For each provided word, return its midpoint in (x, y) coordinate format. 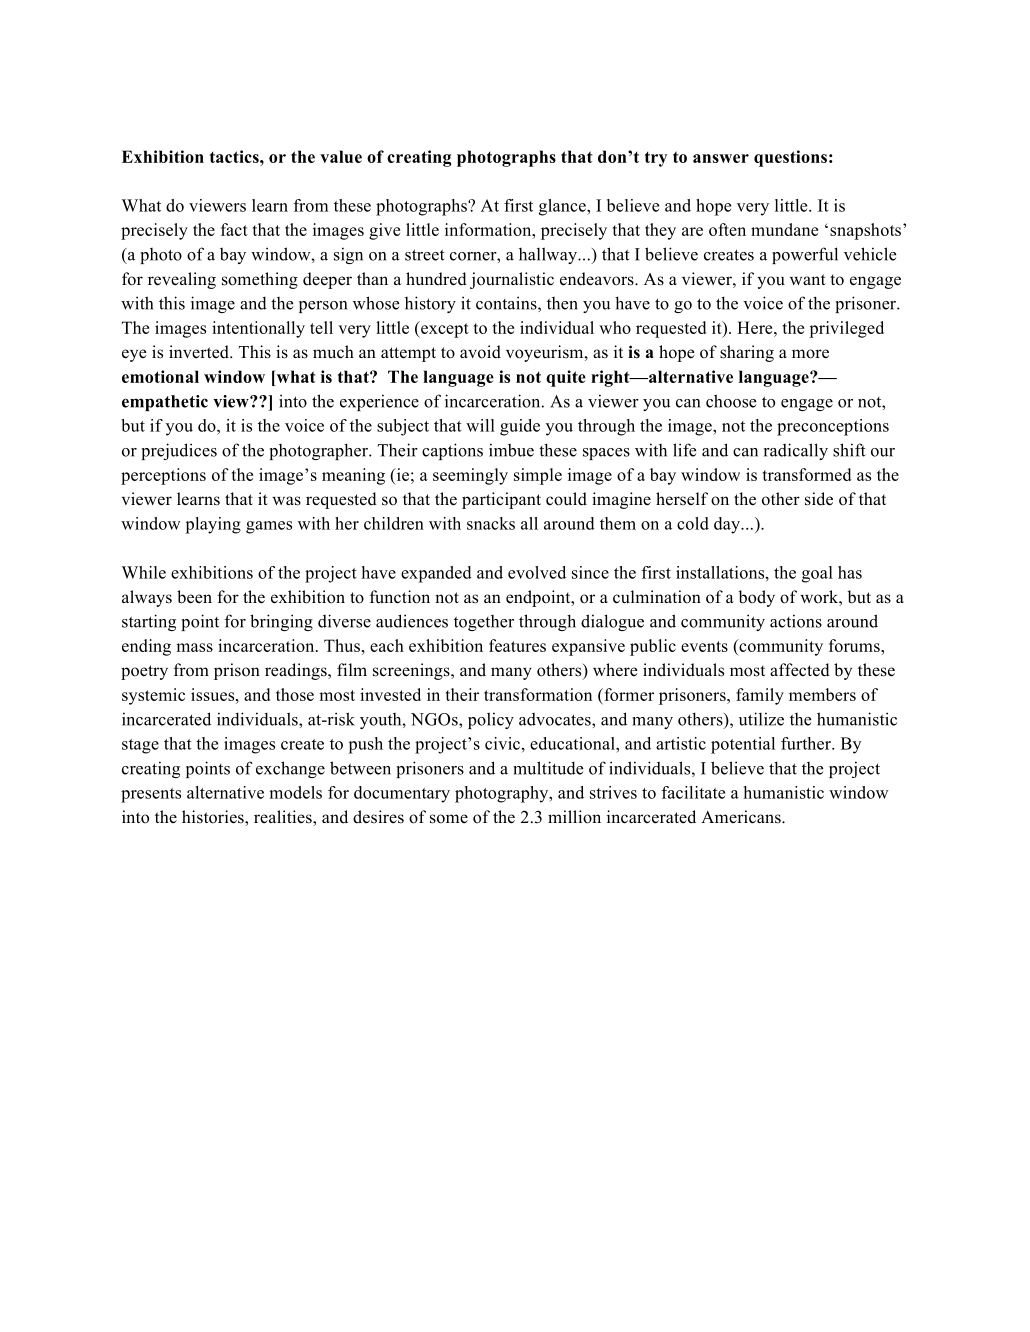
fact (234, 229)
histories (214, 818)
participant (501, 500)
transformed (807, 474)
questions (790, 158)
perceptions (163, 476)
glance (563, 207)
